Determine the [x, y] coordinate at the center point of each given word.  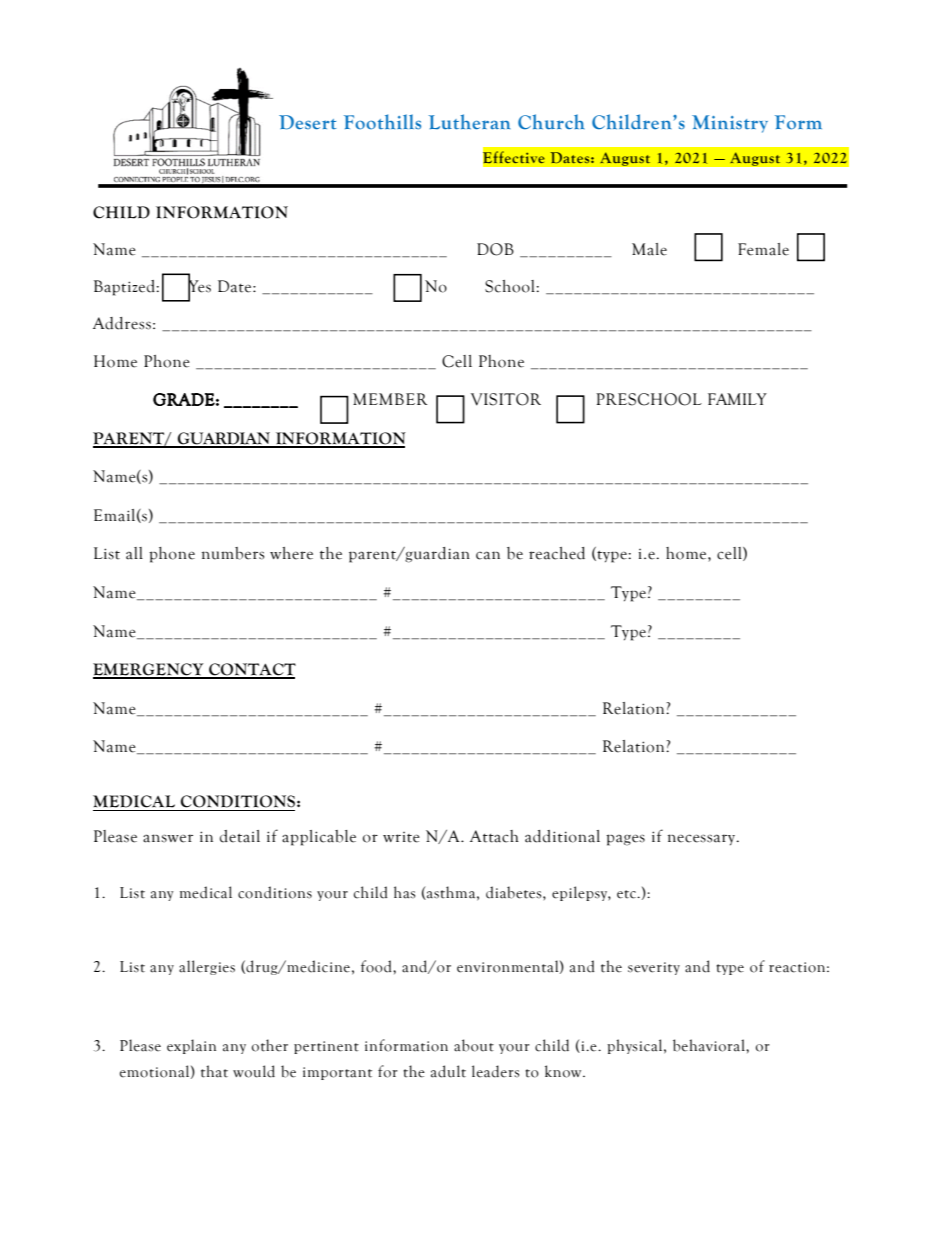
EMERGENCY [149, 670]
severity [654, 968]
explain [191, 1046]
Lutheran [469, 122]
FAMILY [737, 399]
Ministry [730, 124]
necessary [703, 839]
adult [448, 1071]
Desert [307, 122]
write [401, 837]
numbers [233, 553]
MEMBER [390, 399]
